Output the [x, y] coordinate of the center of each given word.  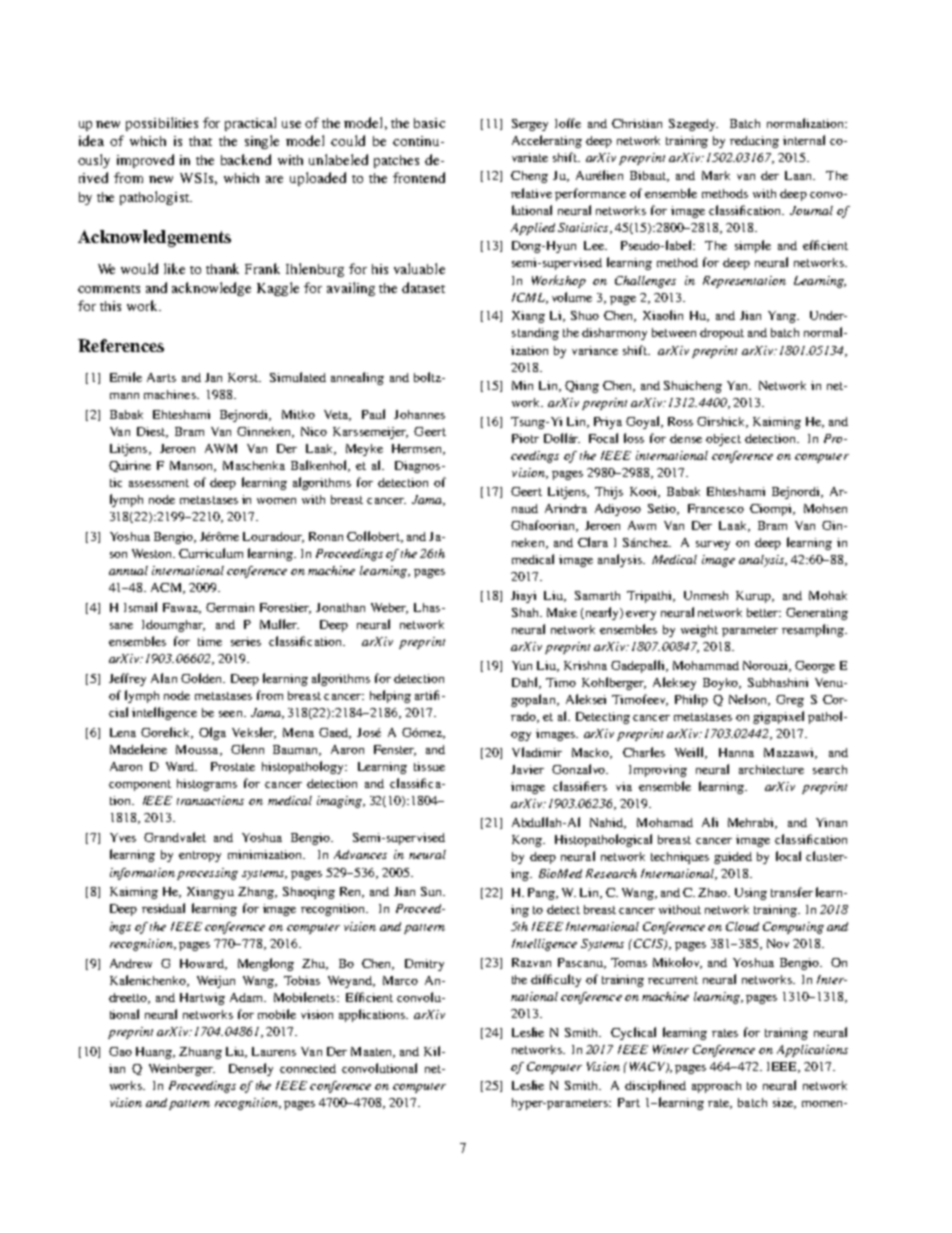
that [200, 141]
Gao [120, 1051]
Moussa [198, 750]
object [723, 440]
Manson [193, 466]
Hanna [736, 752]
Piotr [525, 438]
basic [429, 123]
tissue [429, 766]
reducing [754, 142]
